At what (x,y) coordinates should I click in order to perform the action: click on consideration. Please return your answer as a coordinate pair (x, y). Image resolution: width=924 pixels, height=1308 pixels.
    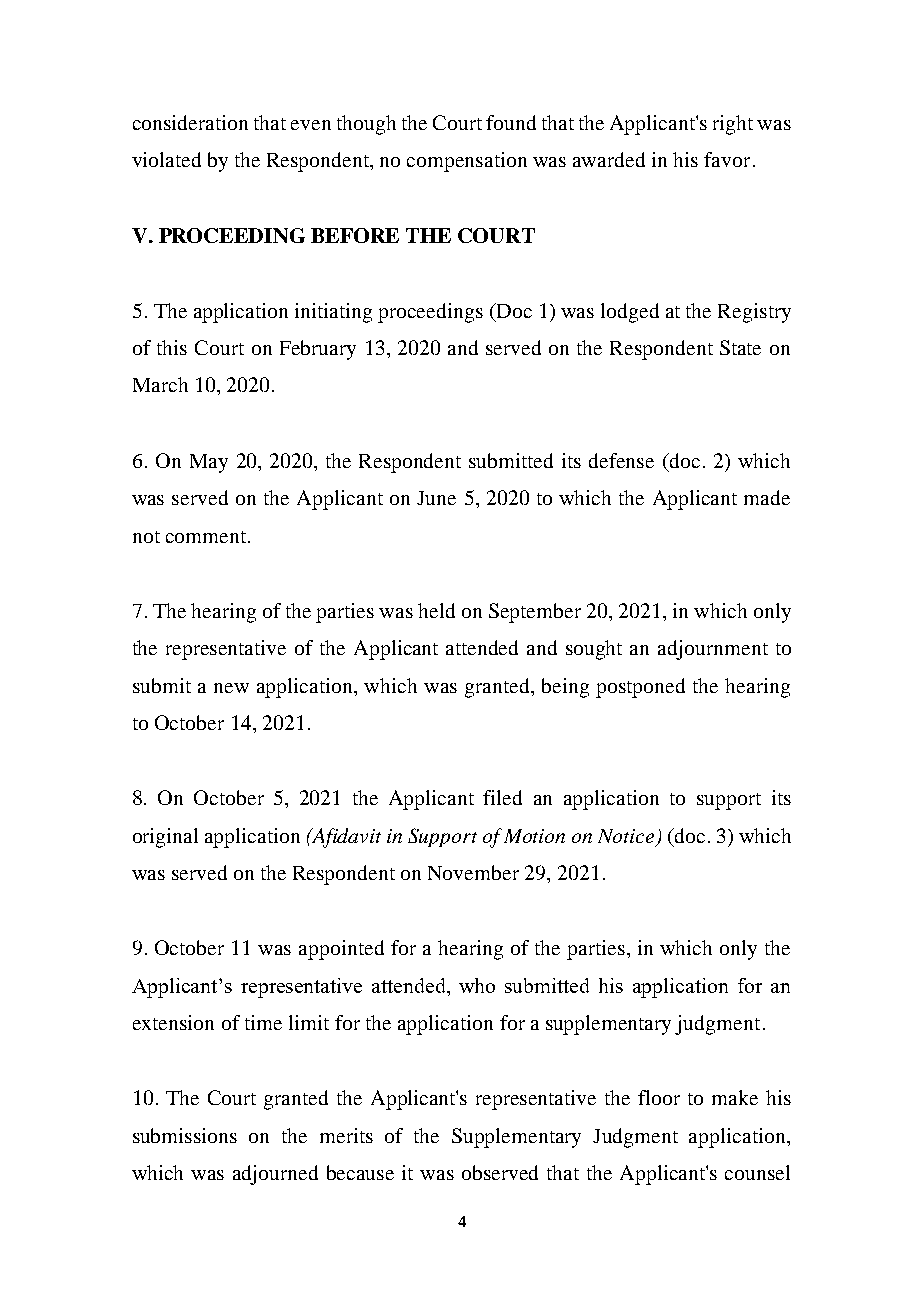
    Looking at the image, I should click on (190, 122).
